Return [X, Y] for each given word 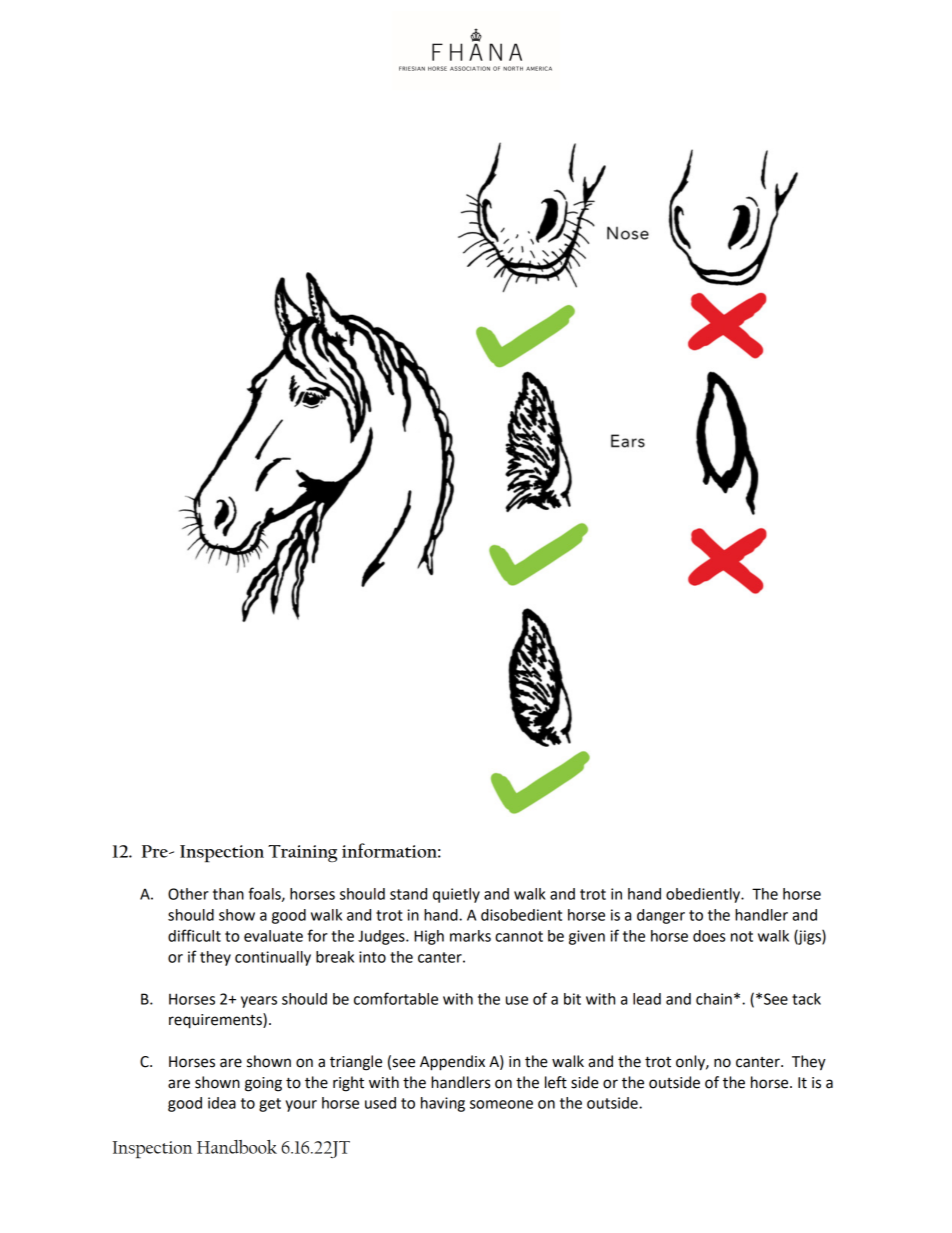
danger [661, 916]
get [270, 1105]
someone [501, 1104]
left [556, 1082]
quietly [456, 895]
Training [302, 853]
